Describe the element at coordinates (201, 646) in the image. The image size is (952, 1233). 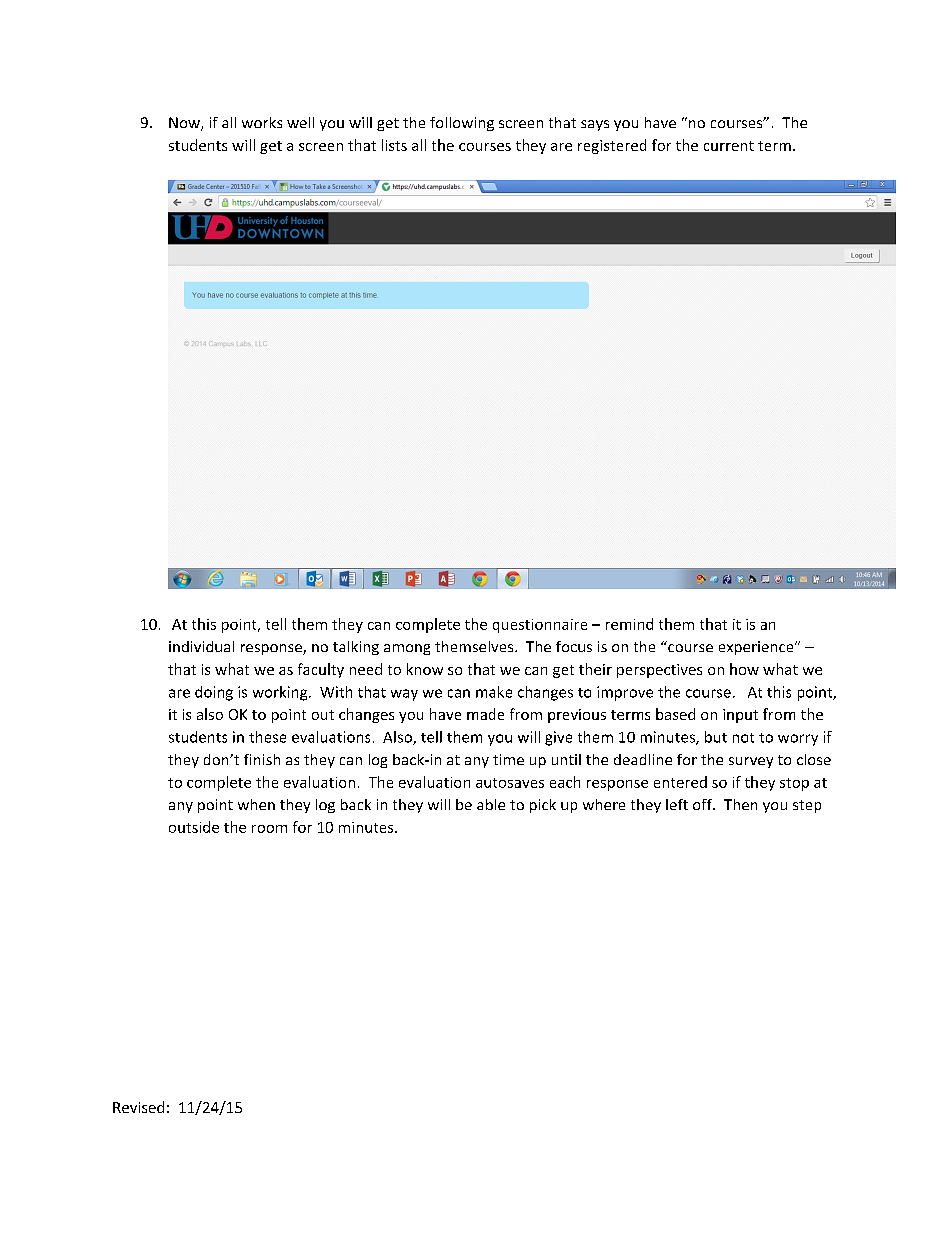
I see `individual` at that location.
